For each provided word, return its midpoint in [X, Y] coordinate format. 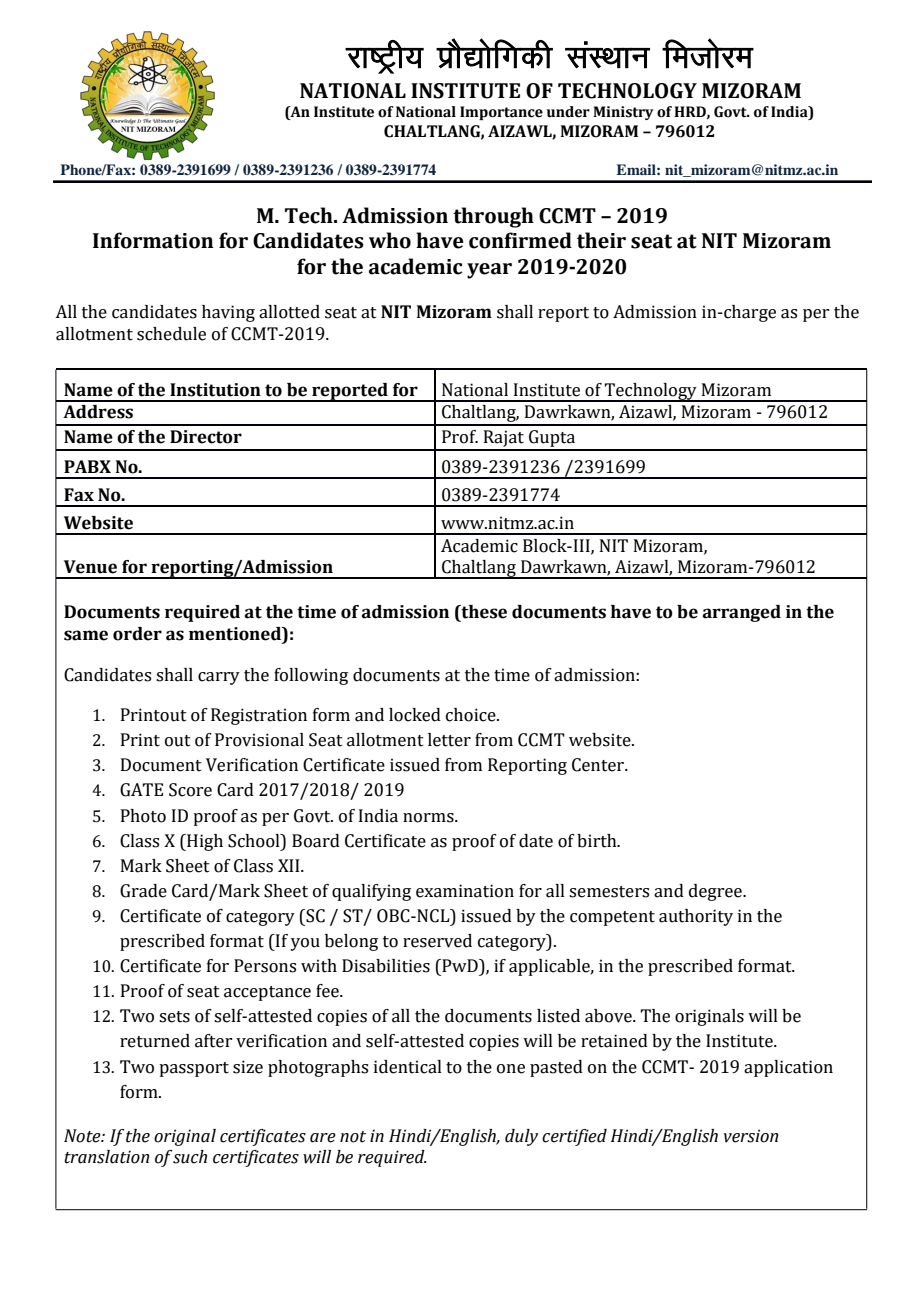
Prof [460, 437]
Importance [501, 113]
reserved [437, 941]
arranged [742, 613]
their [601, 240]
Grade [143, 891]
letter [449, 740]
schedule [171, 334]
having [228, 313]
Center [599, 765]
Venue [90, 567]
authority [696, 917]
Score [190, 790]
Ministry [623, 113]
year [489, 271]
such [189, 1157]
